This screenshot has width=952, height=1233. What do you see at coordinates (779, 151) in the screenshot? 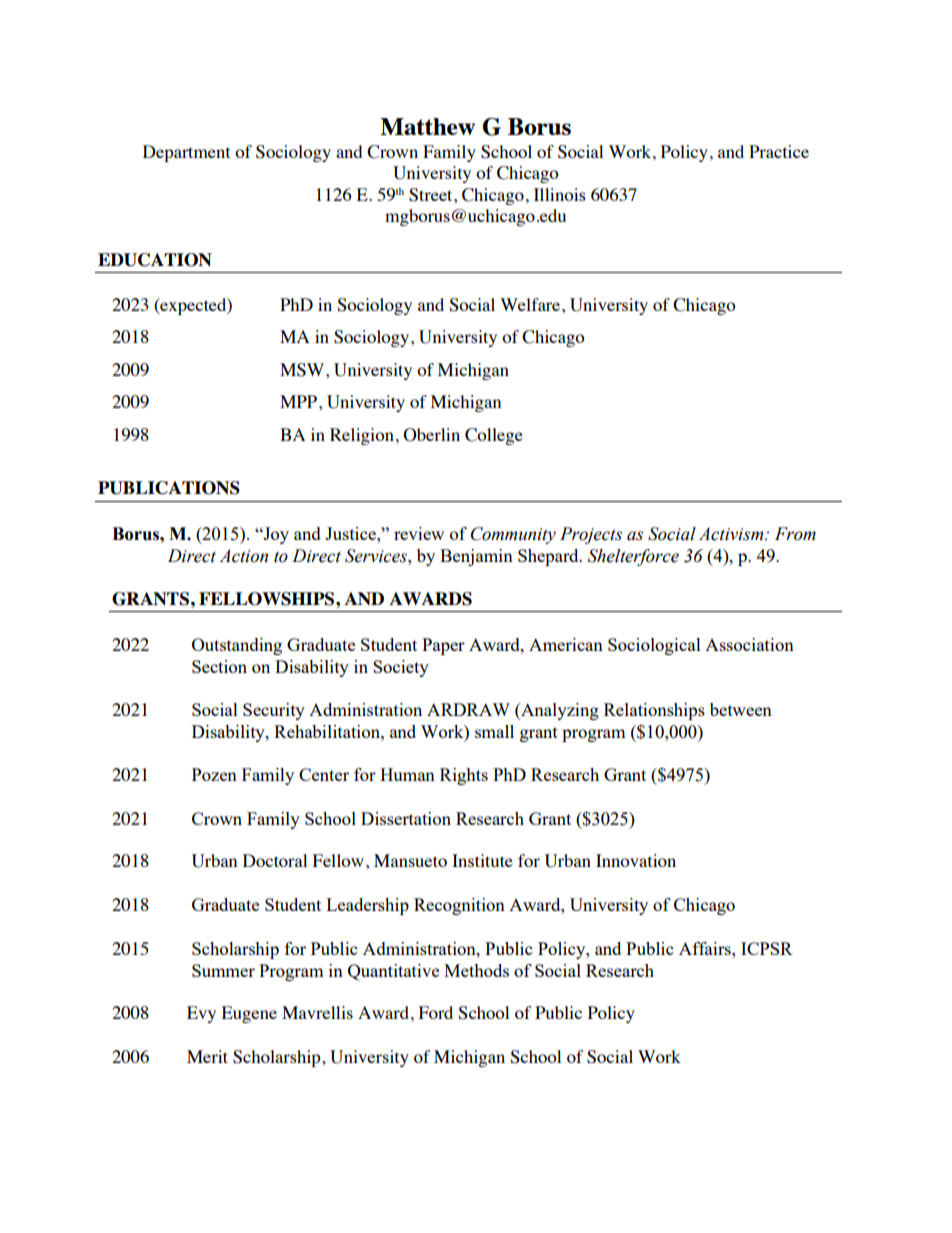
I see `Practice` at bounding box center [779, 151].
